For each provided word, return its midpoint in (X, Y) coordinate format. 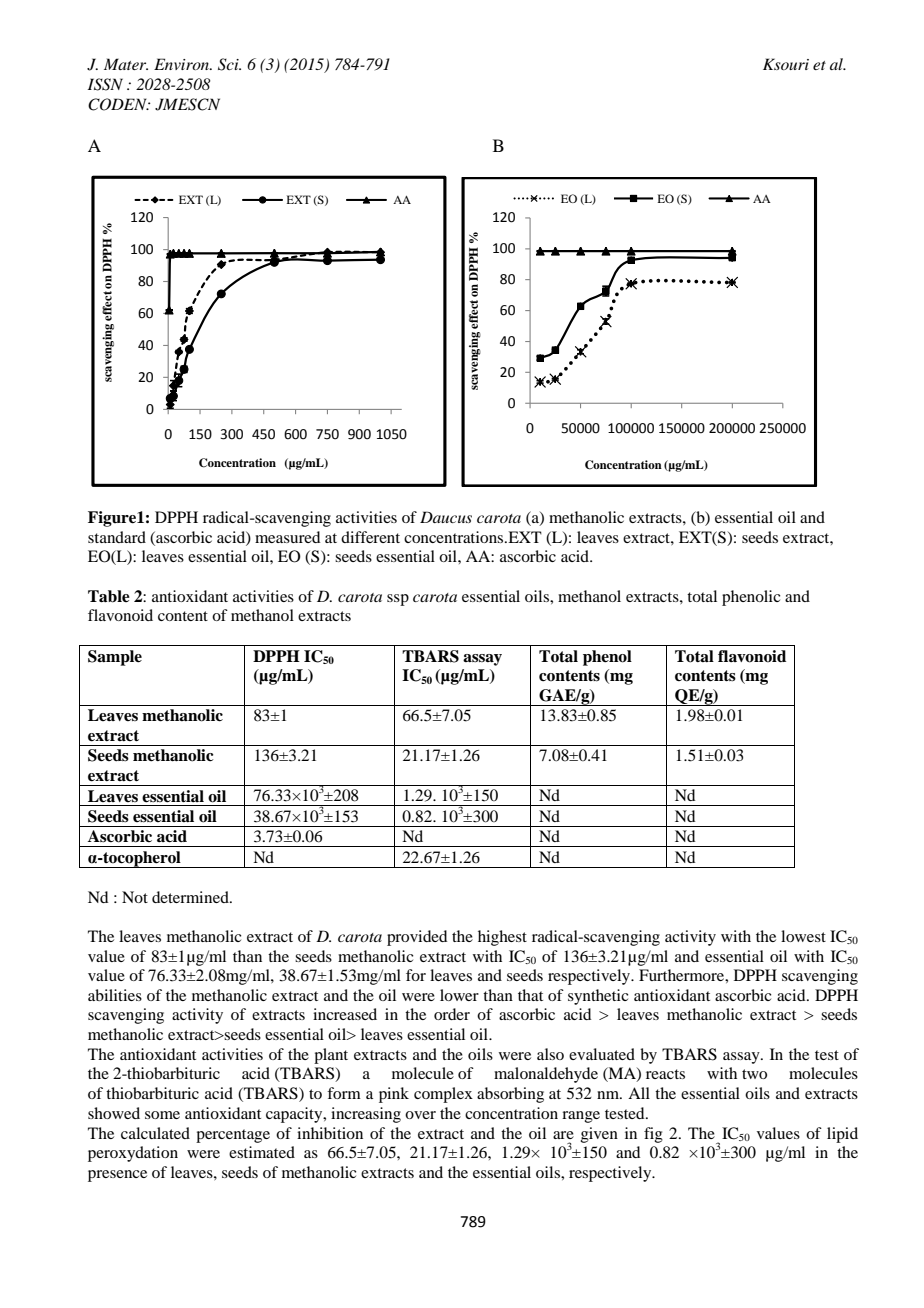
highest (502, 938)
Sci (229, 64)
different (370, 537)
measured (287, 537)
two (754, 1074)
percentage (233, 1136)
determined (191, 897)
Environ (183, 64)
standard (117, 537)
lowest (803, 936)
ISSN (105, 84)
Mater (126, 64)
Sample (115, 658)
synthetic (598, 997)
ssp (398, 600)
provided (417, 938)
